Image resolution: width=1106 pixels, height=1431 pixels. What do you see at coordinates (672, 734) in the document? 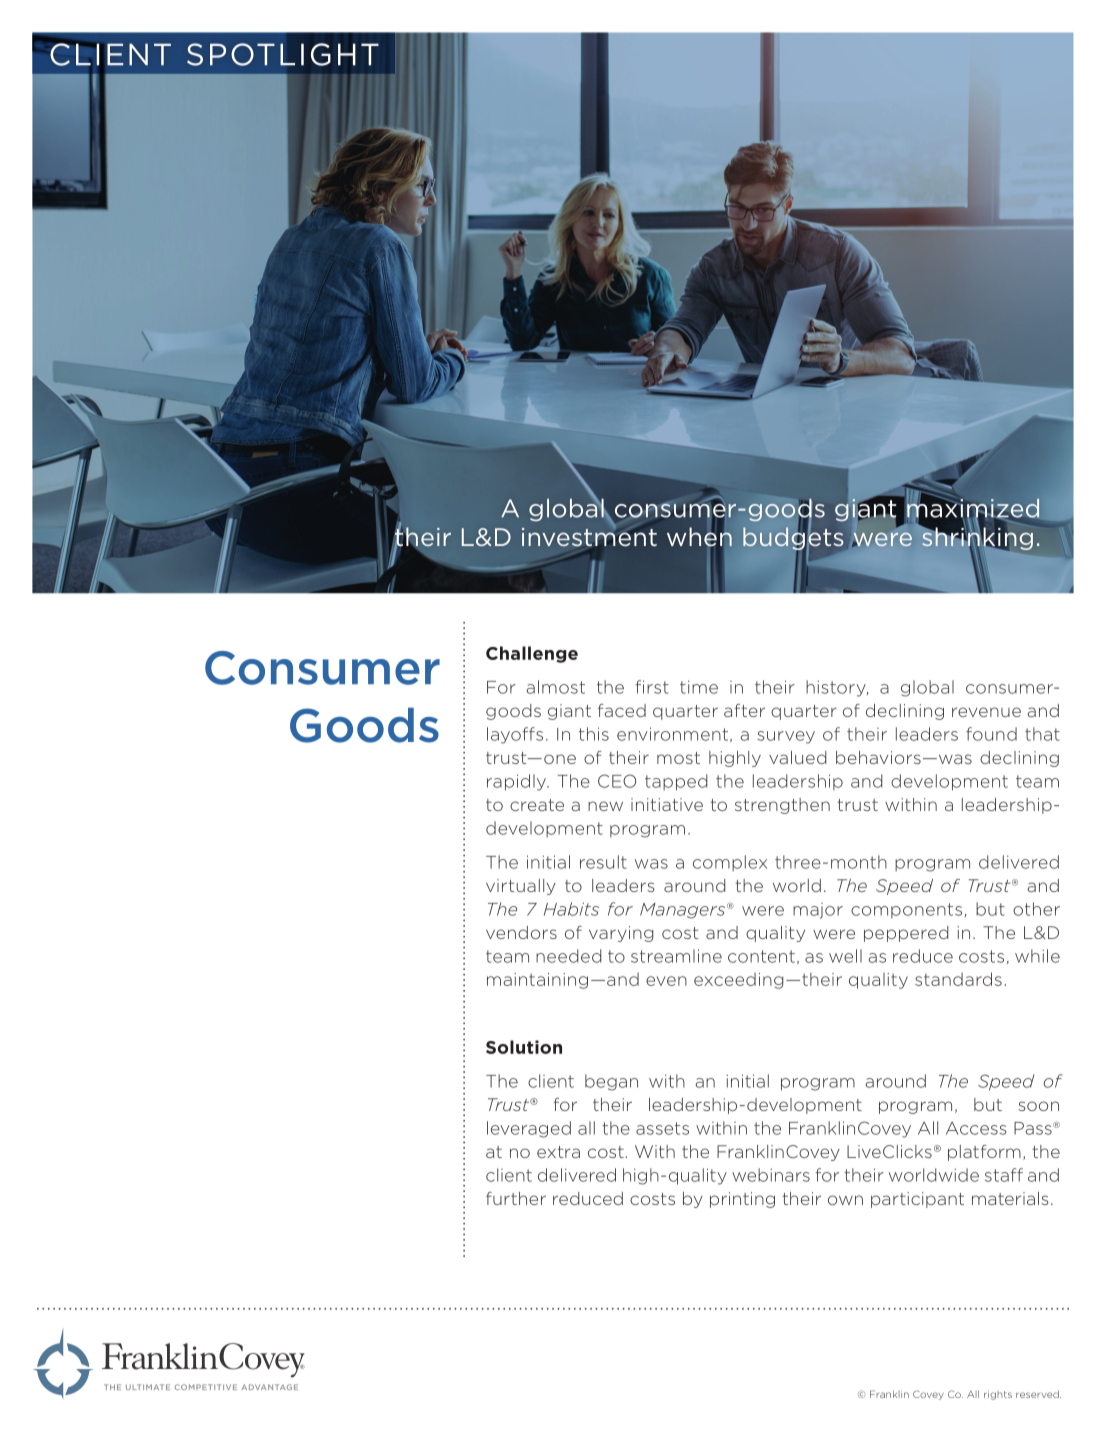
I see `environment` at bounding box center [672, 734].
